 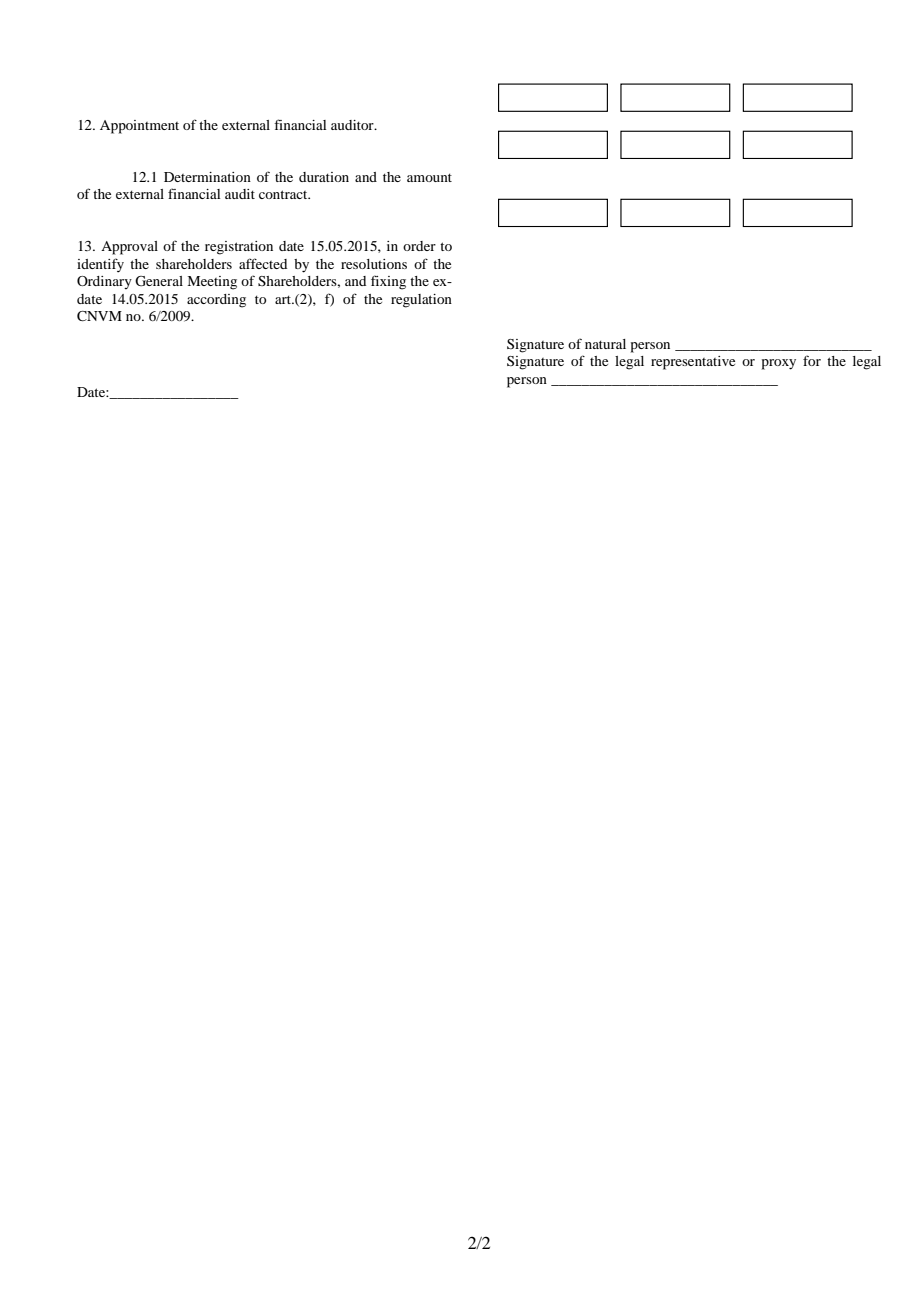 I want to click on resolutions, so click(x=374, y=264).
